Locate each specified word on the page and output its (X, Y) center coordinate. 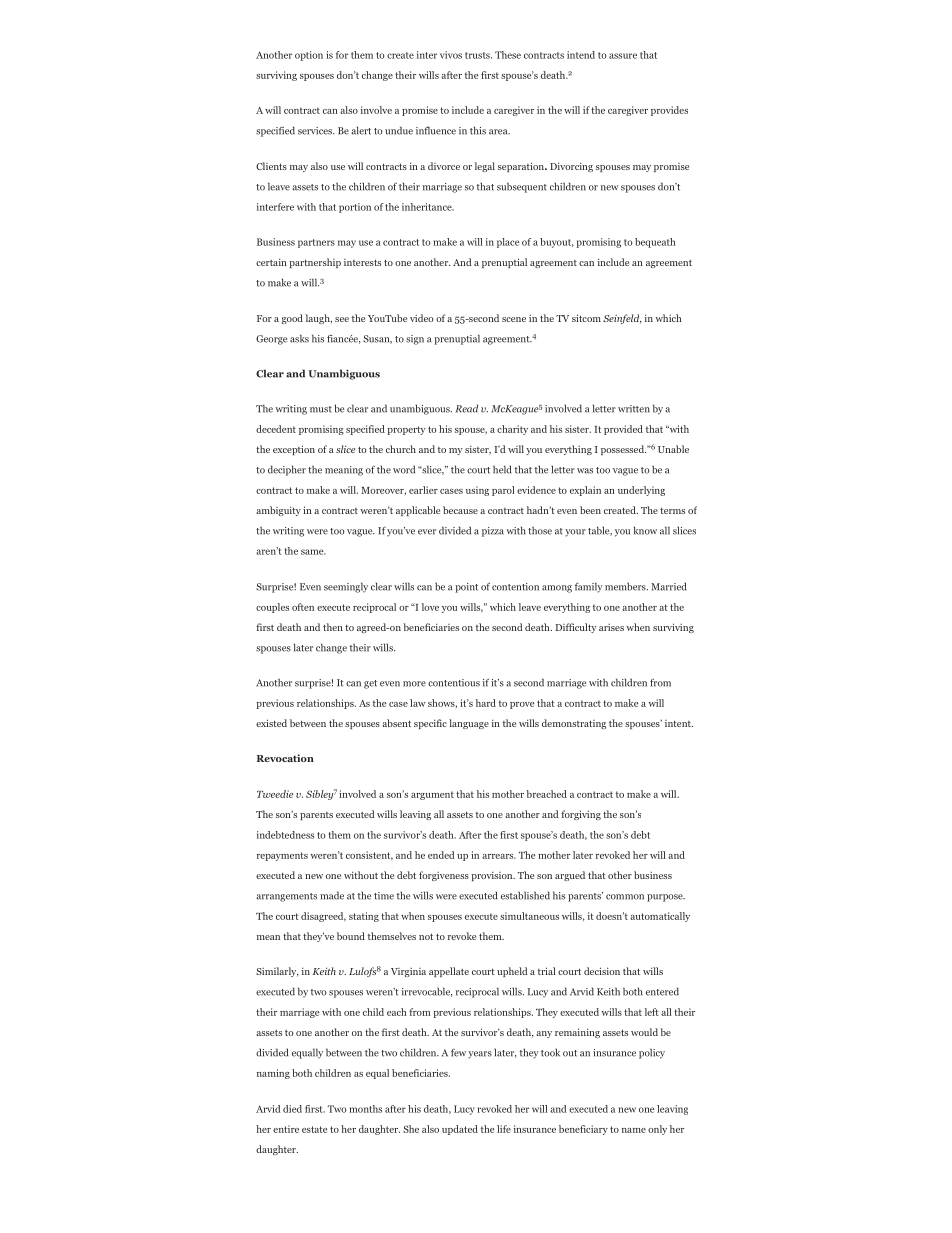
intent (679, 723)
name (634, 1130)
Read (467, 408)
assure (623, 56)
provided (623, 430)
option (309, 56)
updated (460, 1130)
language (469, 724)
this (478, 130)
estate (314, 1129)
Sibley (319, 795)
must (321, 409)
